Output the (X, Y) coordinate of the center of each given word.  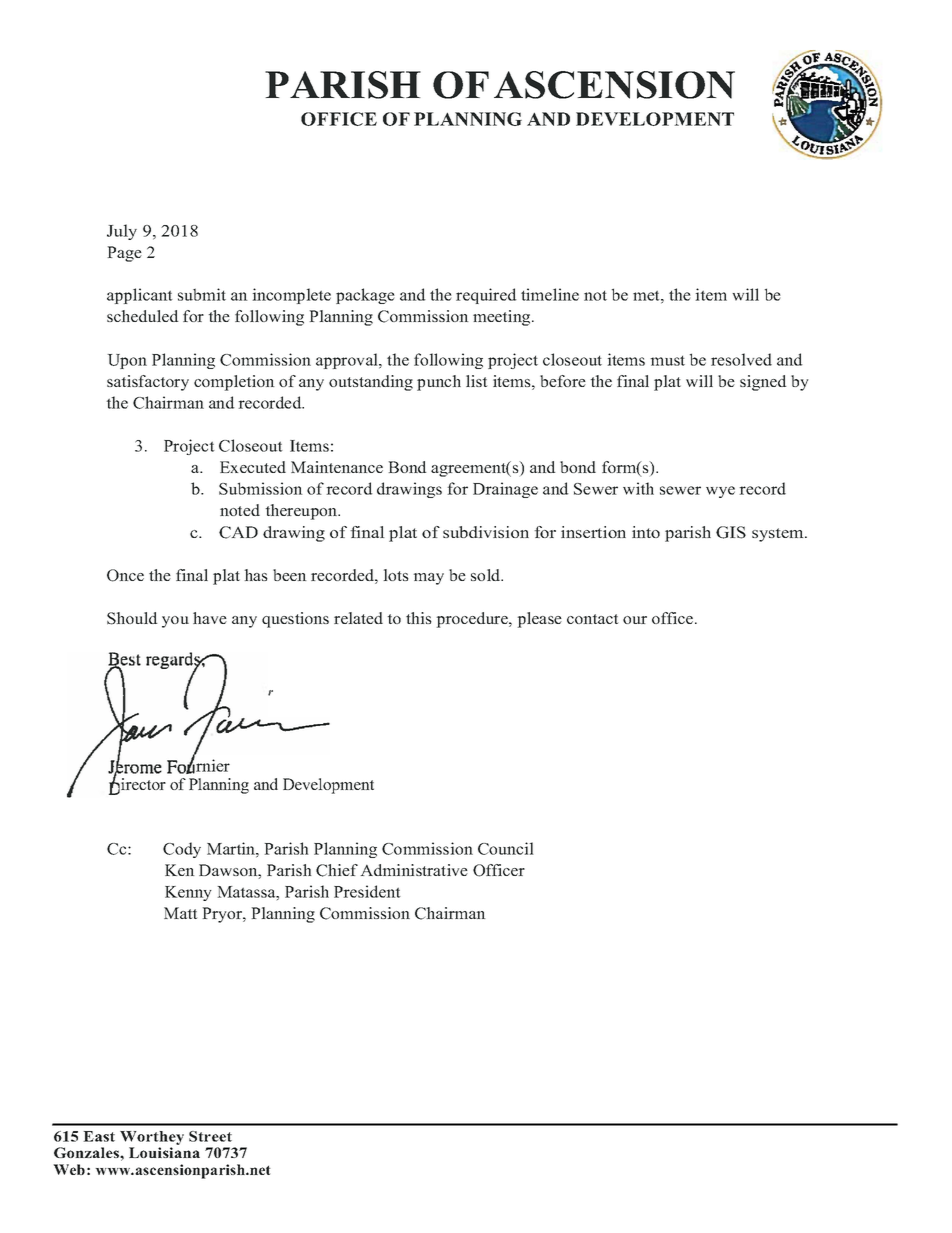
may (428, 579)
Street (210, 1136)
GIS (731, 532)
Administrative (414, 870)
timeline (550, 294)
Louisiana (164, 1152)
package (365, 296)
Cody (182, 850)
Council (506, 848)
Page (124, 254)
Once (125, 575)
